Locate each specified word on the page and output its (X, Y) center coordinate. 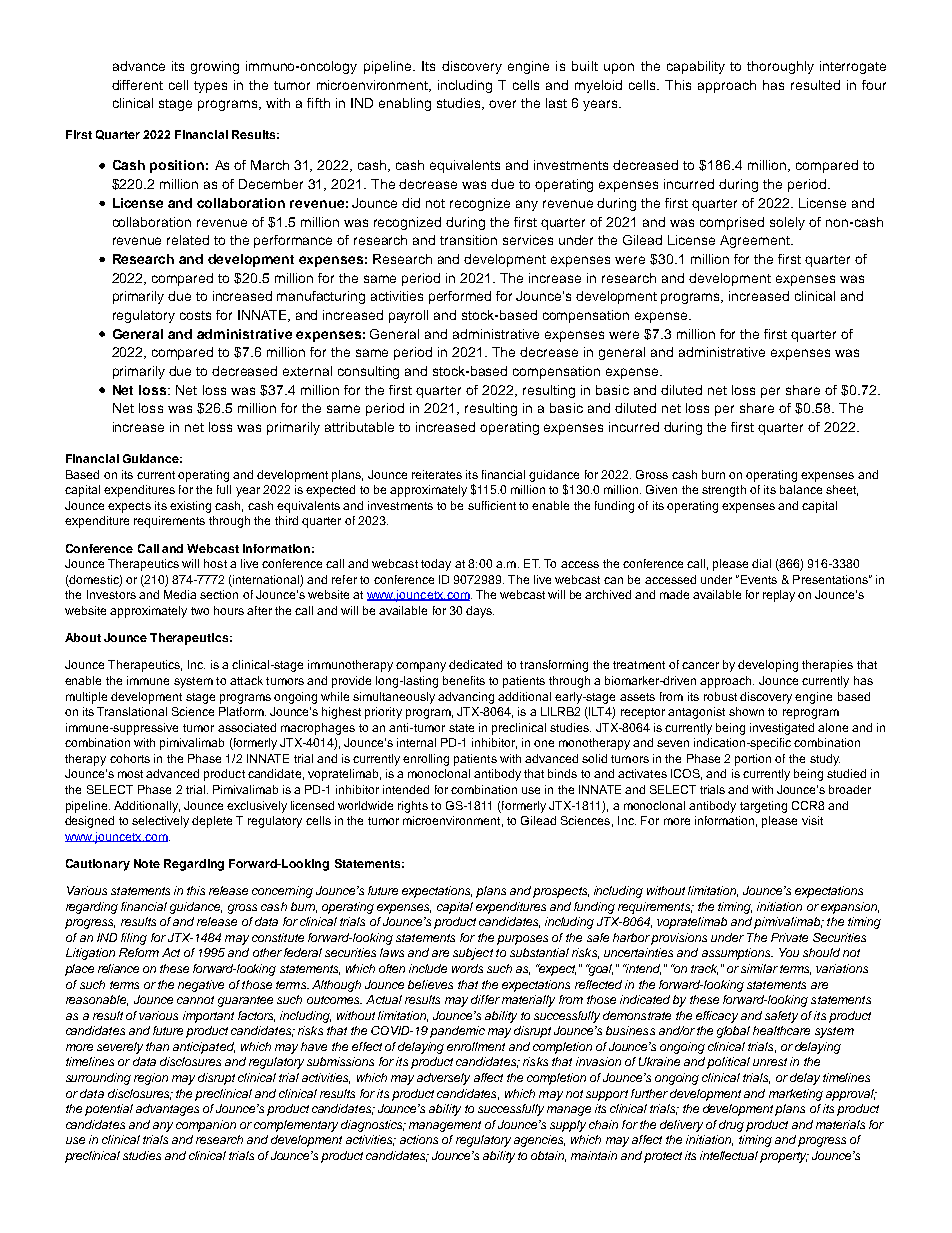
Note (147, 863)
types (210, 87)
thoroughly (780, 67)
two (200, 611)
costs (195, 315)
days (480, 612)
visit (812, 820)
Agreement (756, 241)
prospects (561, 892)
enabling (405, 104)
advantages (167, 1110)
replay (779, 596)
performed (460, 297)
